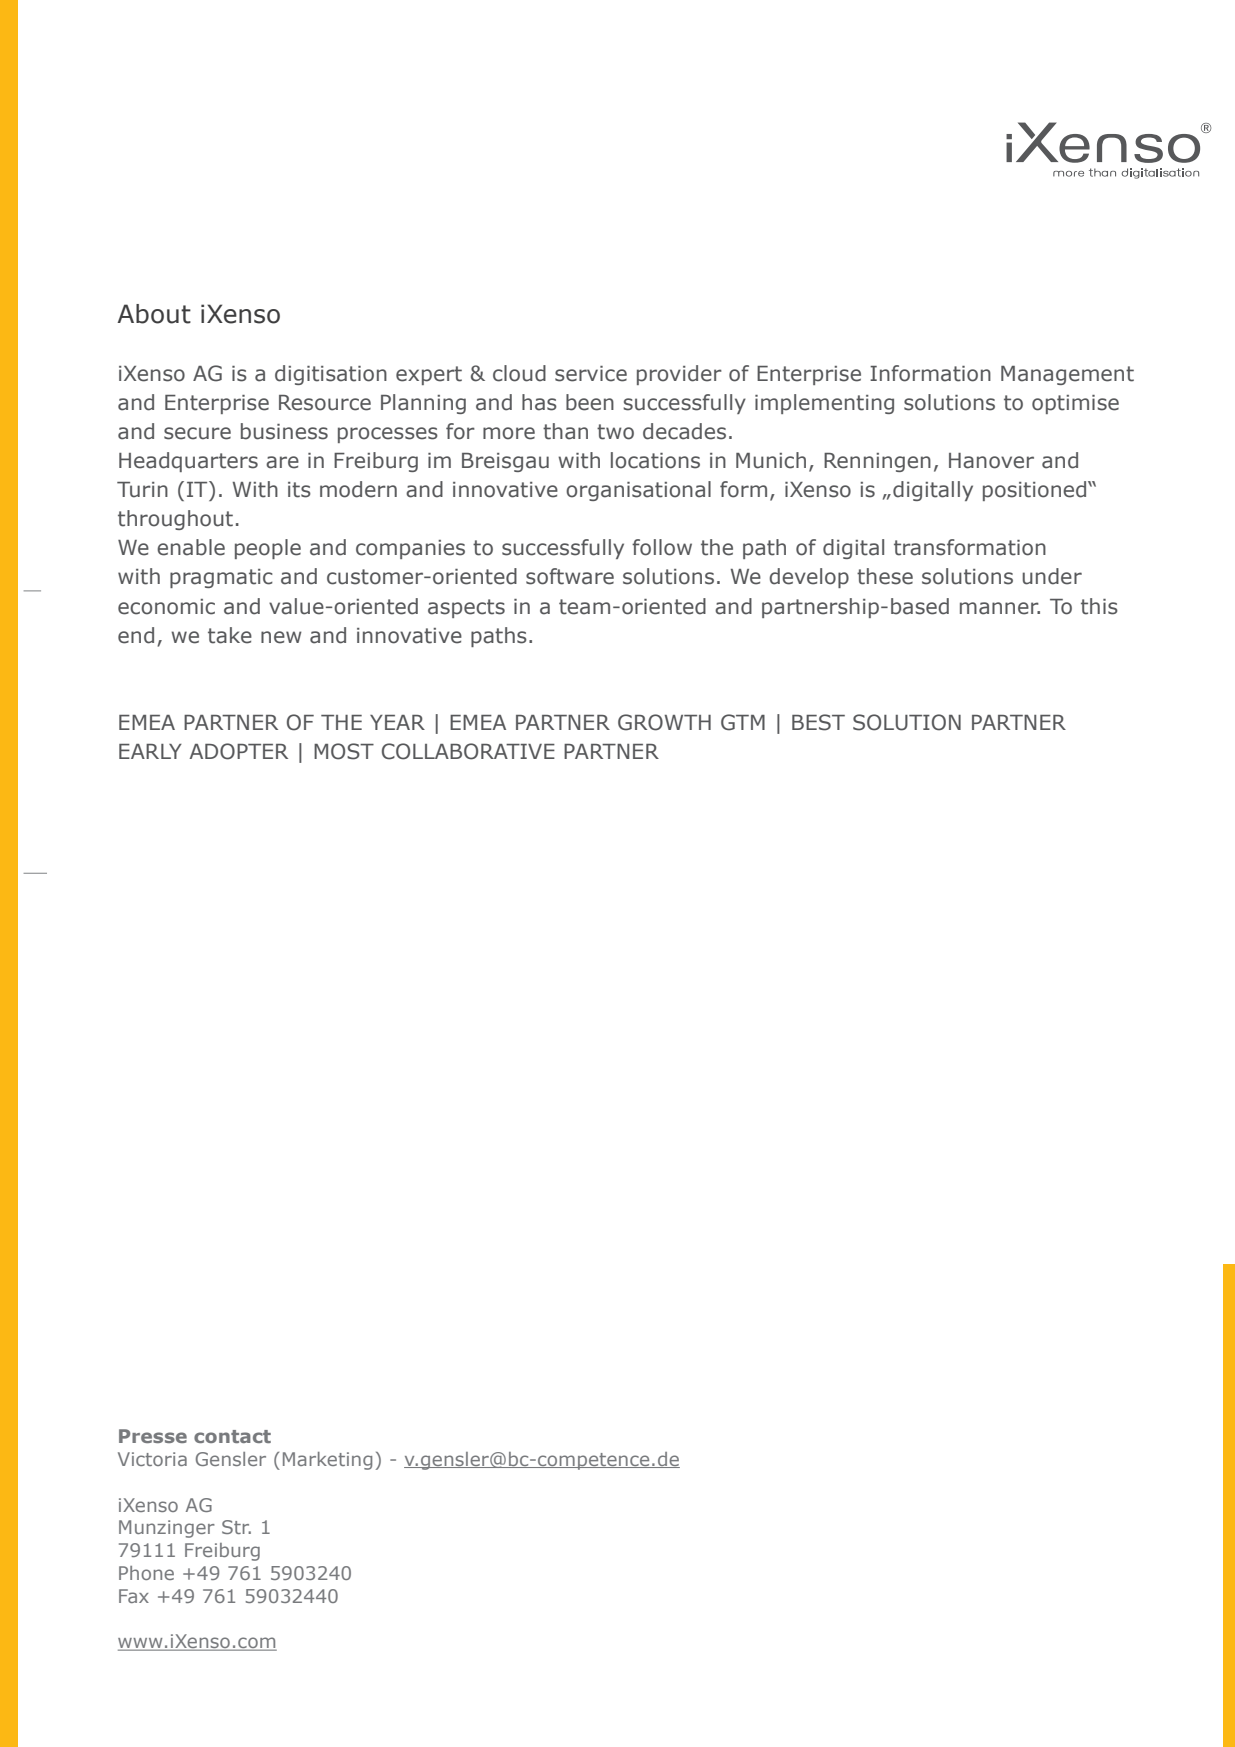 The width and height of the screenshot is (1235, 1747). I want to click on Resource, so click(325, 403).
